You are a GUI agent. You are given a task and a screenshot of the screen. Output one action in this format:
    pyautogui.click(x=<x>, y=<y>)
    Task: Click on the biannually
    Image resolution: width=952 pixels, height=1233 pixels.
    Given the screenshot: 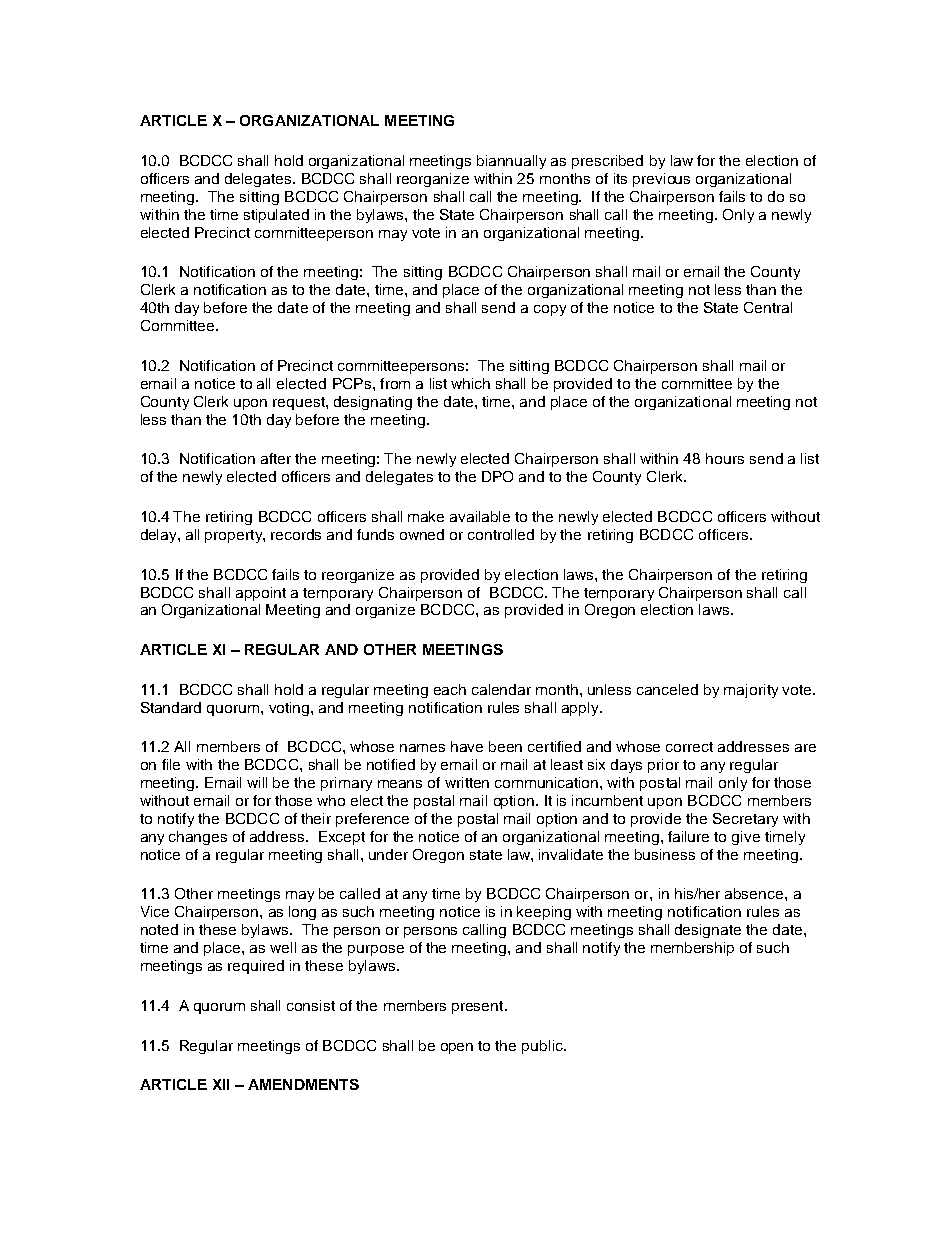 What is the action you would take?
    pyautogui.click(x=511, y=162)
